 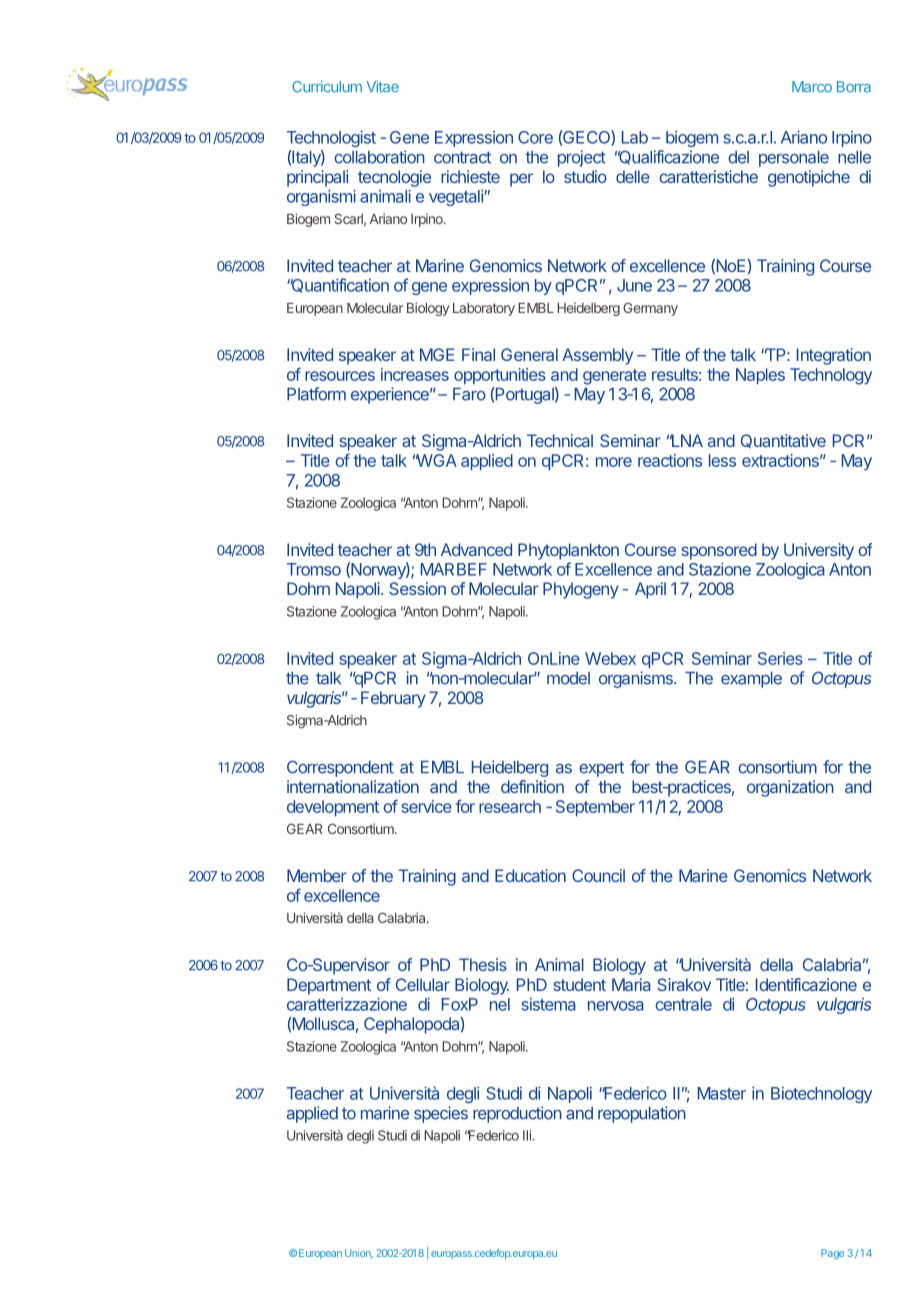 What do you see at coordinates (379, 157) in the screenshot?
I see `collaboration` at bounding box center [379, 157].
